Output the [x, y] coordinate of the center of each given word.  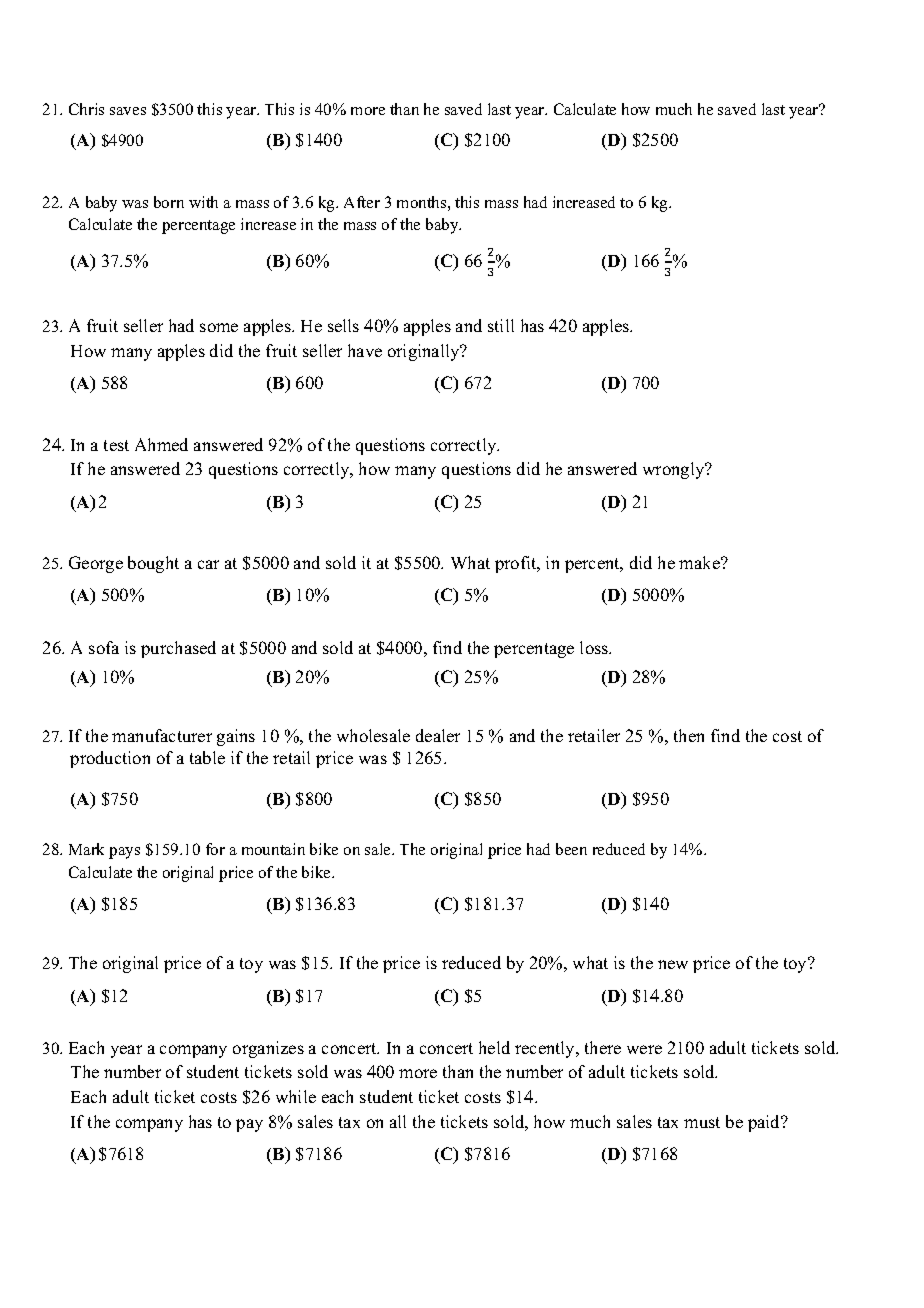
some [219, 327]
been [571, 849]
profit [517, 564]
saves [128, 111]
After [362, 202]
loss [595, 647]
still [501, 325]
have [365, 350]
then [689, 735]
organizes [268, 1049]
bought [153, 564]
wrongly [675, 470]
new [673, 964]
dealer [438, 735]
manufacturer [162, 735]
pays [124, 853]
